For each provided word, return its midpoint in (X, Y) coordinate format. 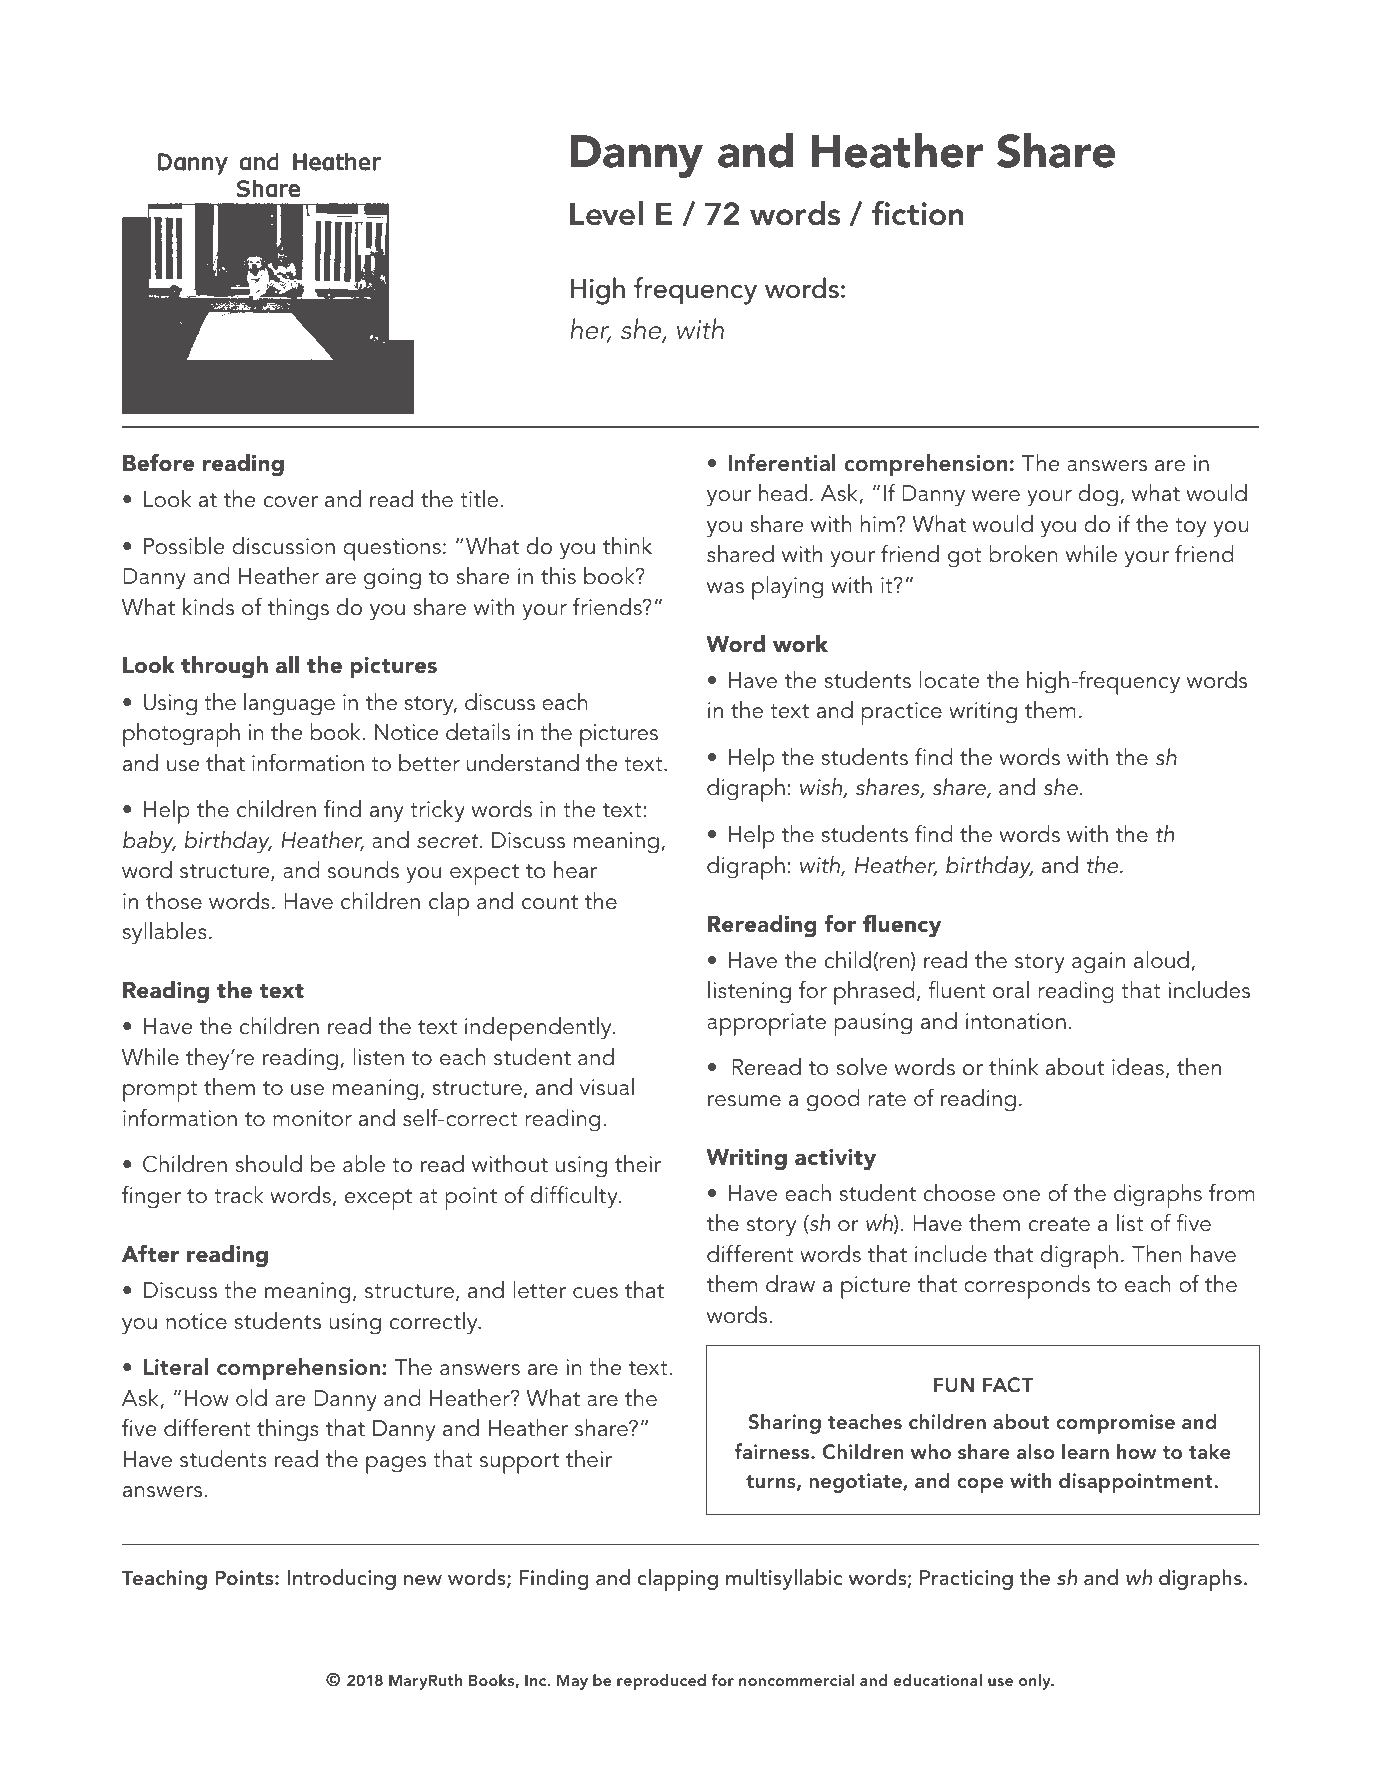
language (289, 704)
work (800, 644)
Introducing (342, 1579)
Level (606, 213)
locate (949, 680)
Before (158, 462)
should (268, 1164)
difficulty (575, 1197)
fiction (917, 213)
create (1059, 1224)
